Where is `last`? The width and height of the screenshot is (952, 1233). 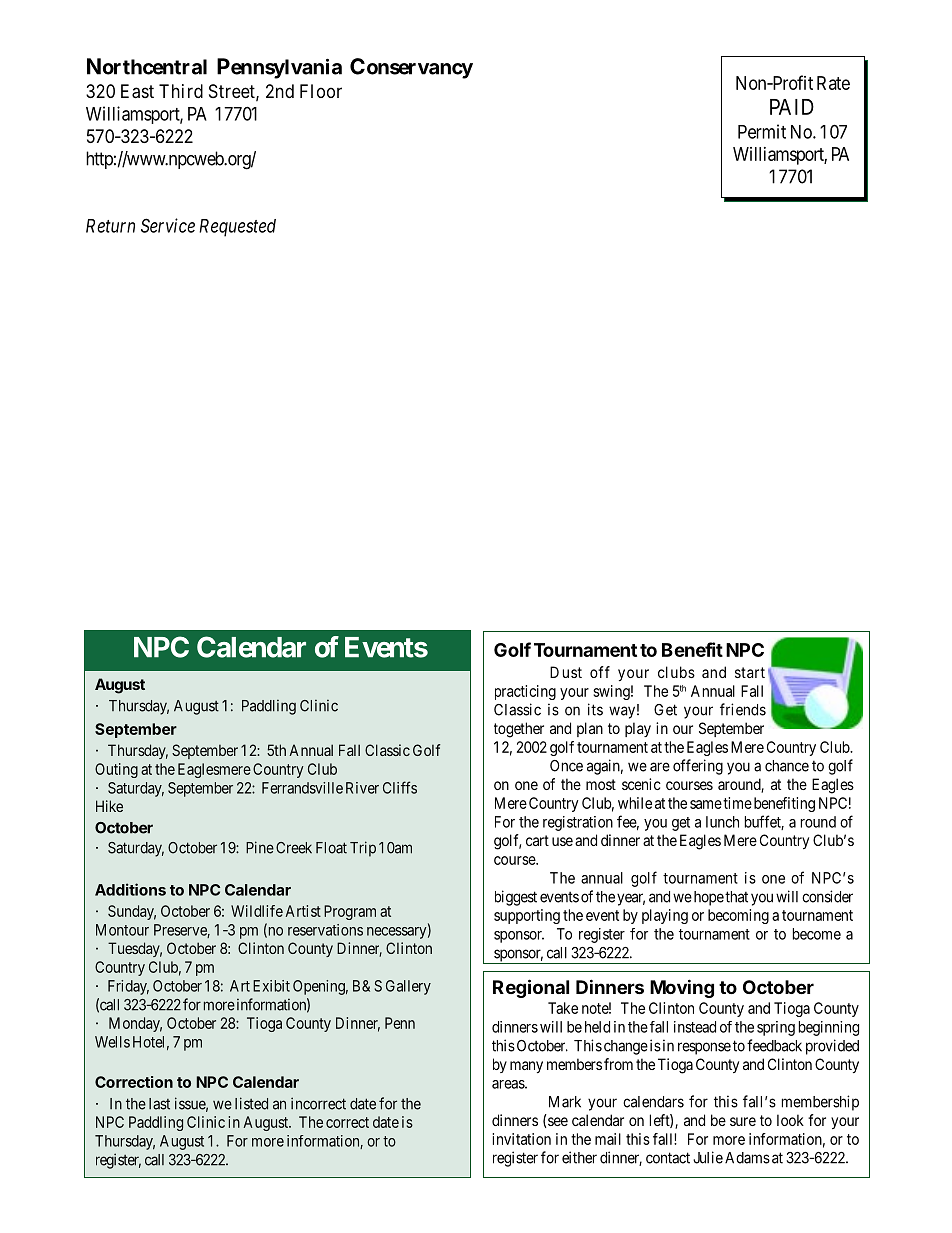 last is located at coordinates (159, 1104).
